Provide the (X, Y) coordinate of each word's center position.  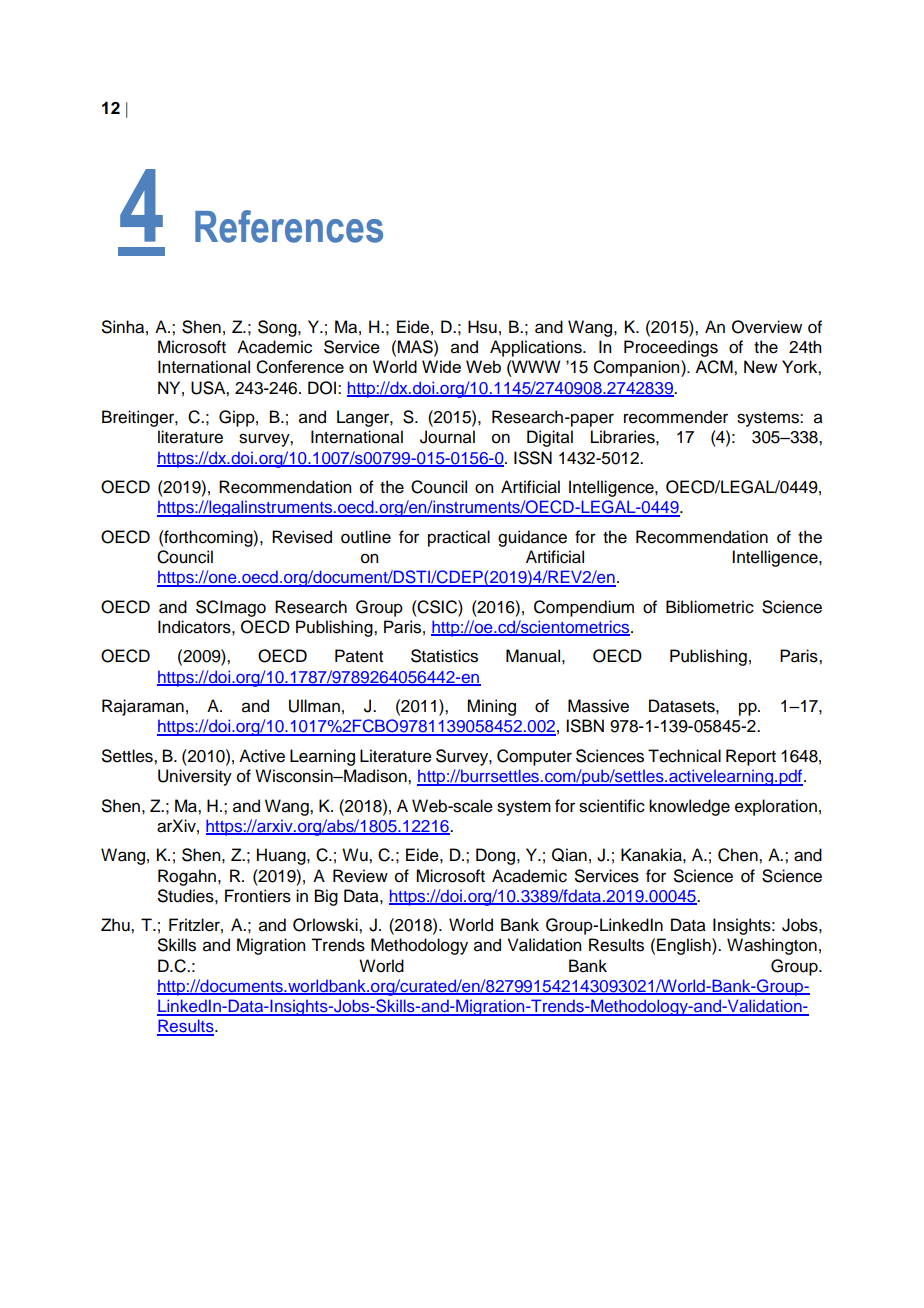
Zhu (116, 925)
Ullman (314, 706)
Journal (447, 437)
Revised (302, 537)
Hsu (482, 327)
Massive (598, 706)
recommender (676, 417)
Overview (767, 327)
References (289, 226)
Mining (491, 707)
